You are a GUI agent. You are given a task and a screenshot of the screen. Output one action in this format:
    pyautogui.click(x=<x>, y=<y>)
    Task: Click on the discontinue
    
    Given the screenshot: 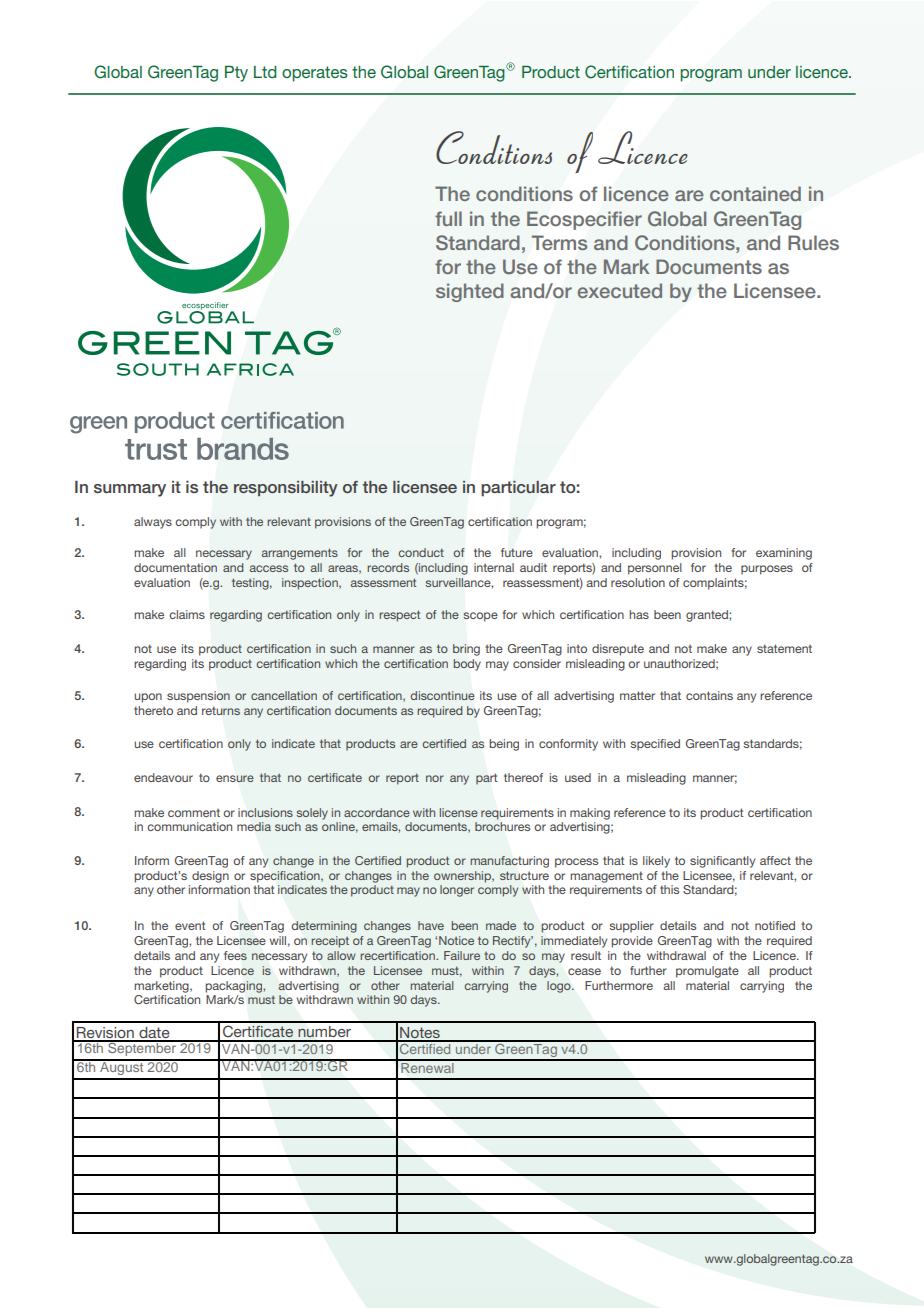 What is the action you would take?
    pyautogui.click(x=442, y=695)
